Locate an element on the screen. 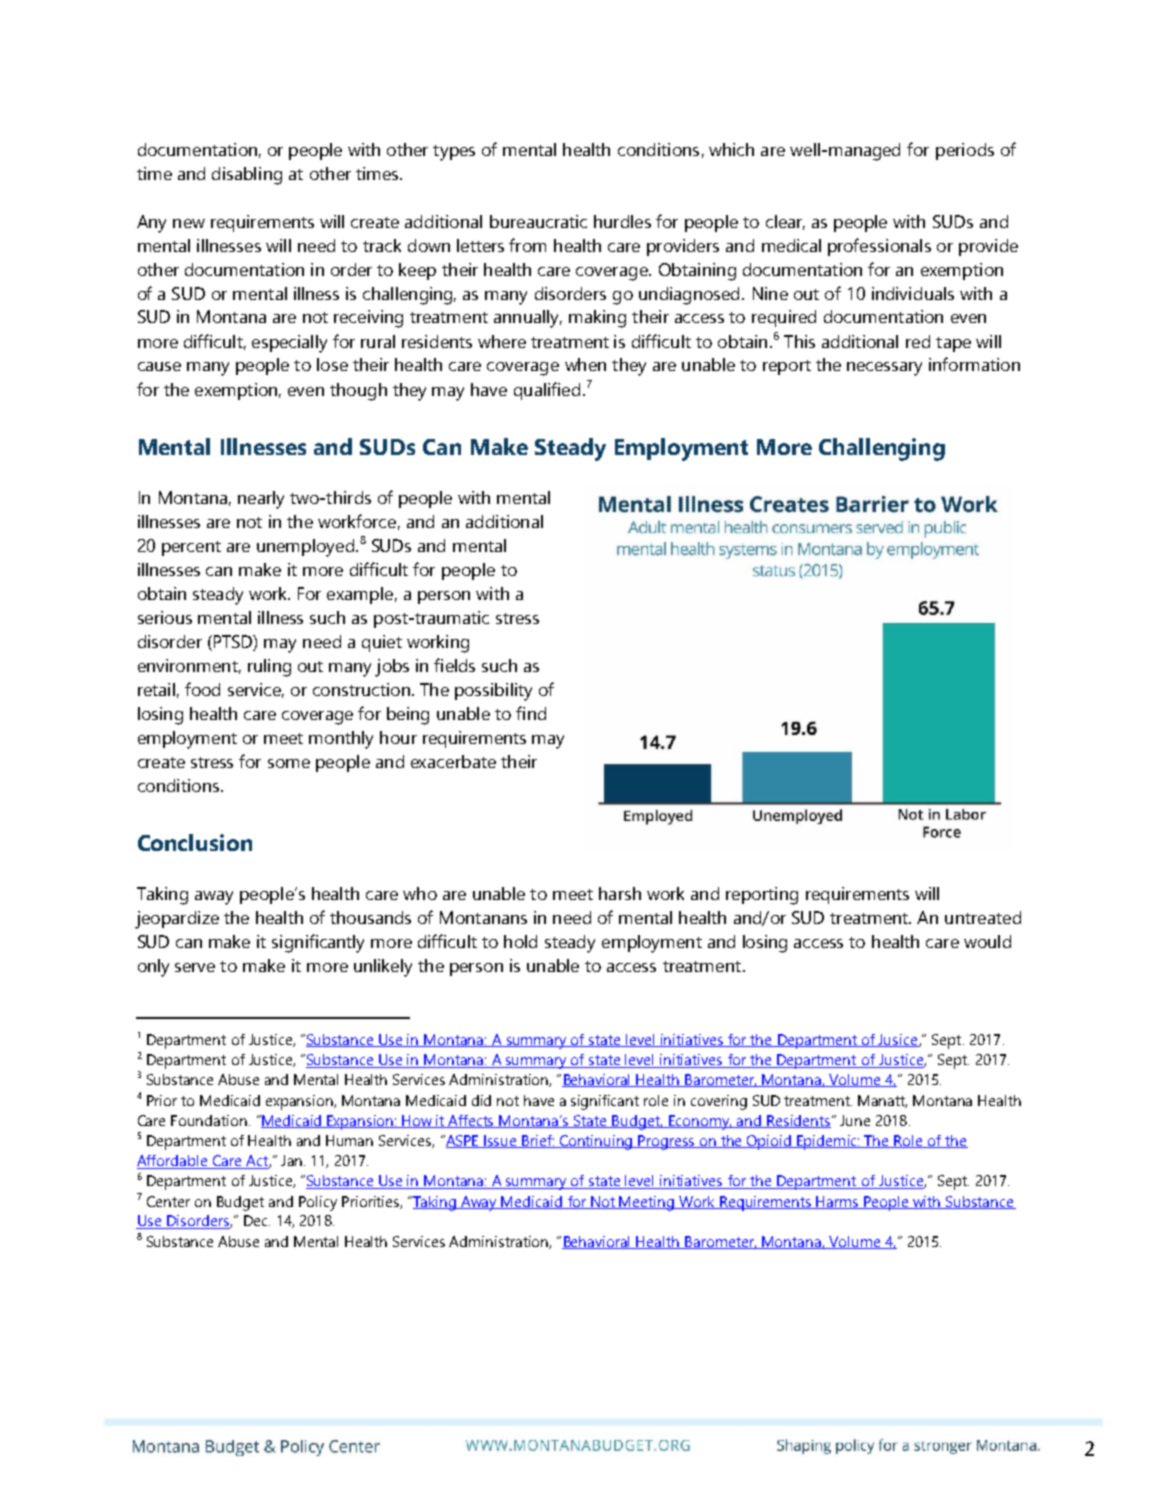 Image resolution: width=1161 pixels, height=1502 pixels. Continuing is located at coordinates (595, 1142).
